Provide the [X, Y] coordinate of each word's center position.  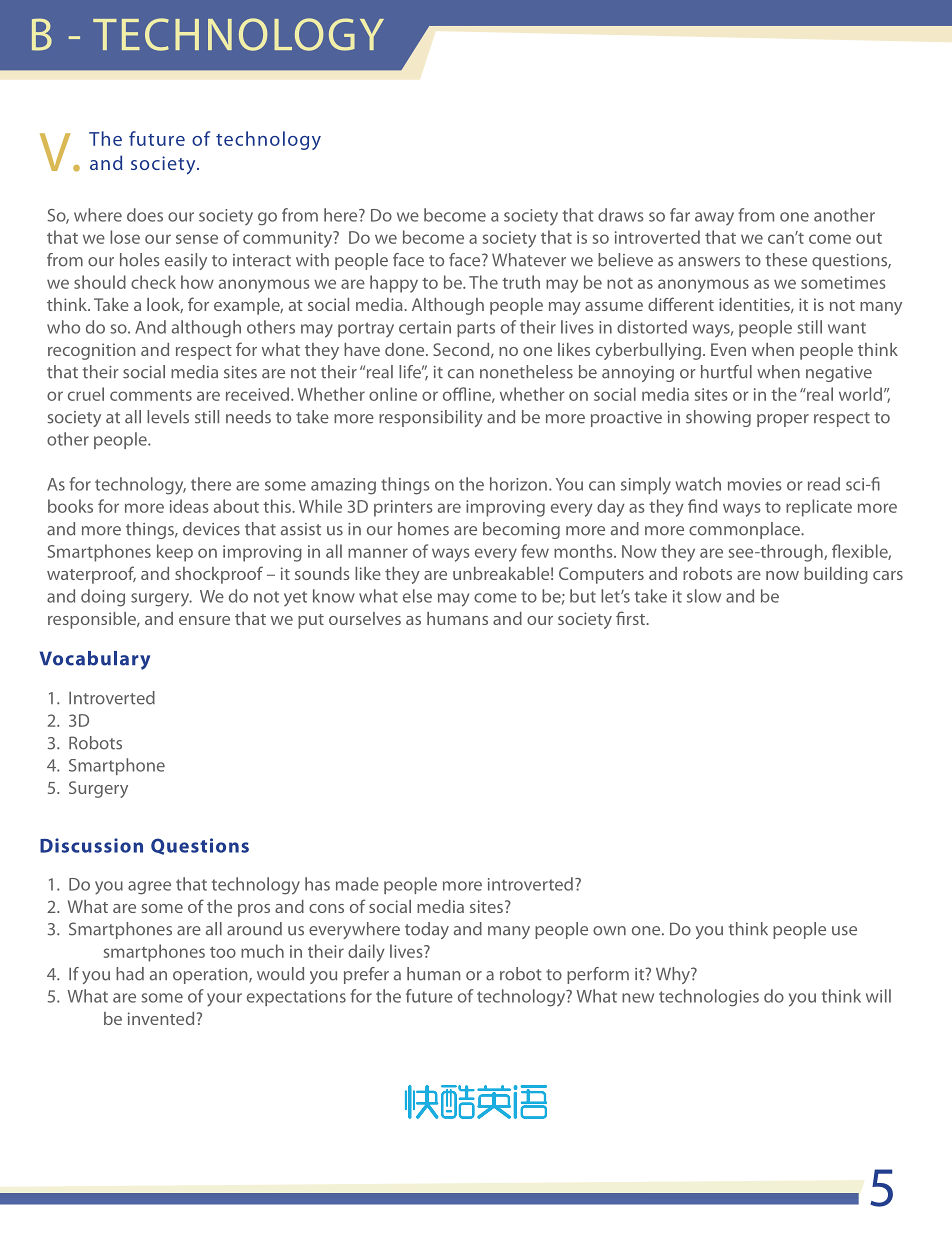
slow [704, 596]
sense [197, 239]
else [417, 596]
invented [162, 1018]
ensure [204, 620]
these [786, 260]
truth [521, 282]
